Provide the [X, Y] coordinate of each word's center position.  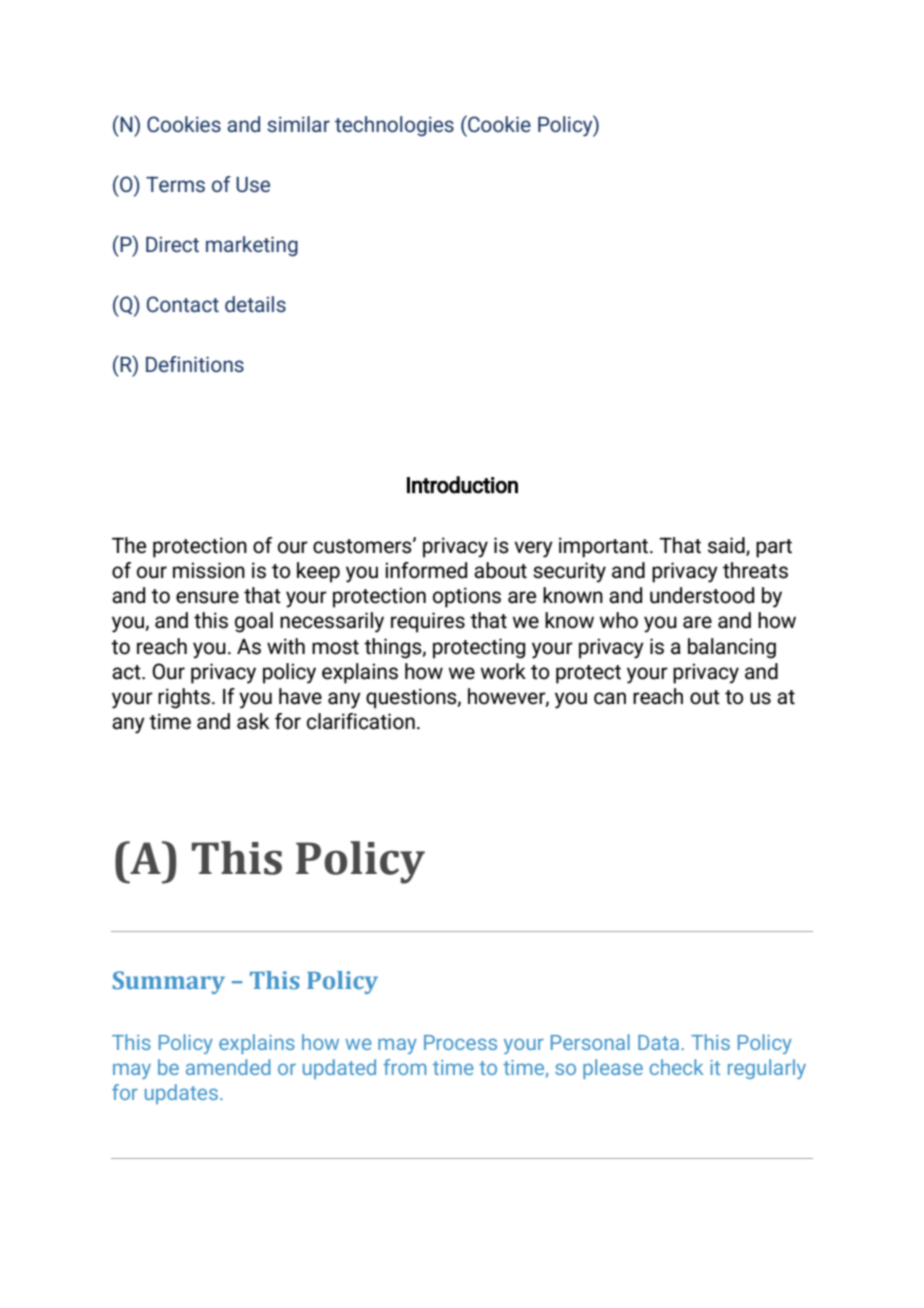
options [467, 597]
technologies [394, 126]
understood [702, 595]
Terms [175, 184]
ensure [207, 597]
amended [228, 1067]
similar [298, 124]
